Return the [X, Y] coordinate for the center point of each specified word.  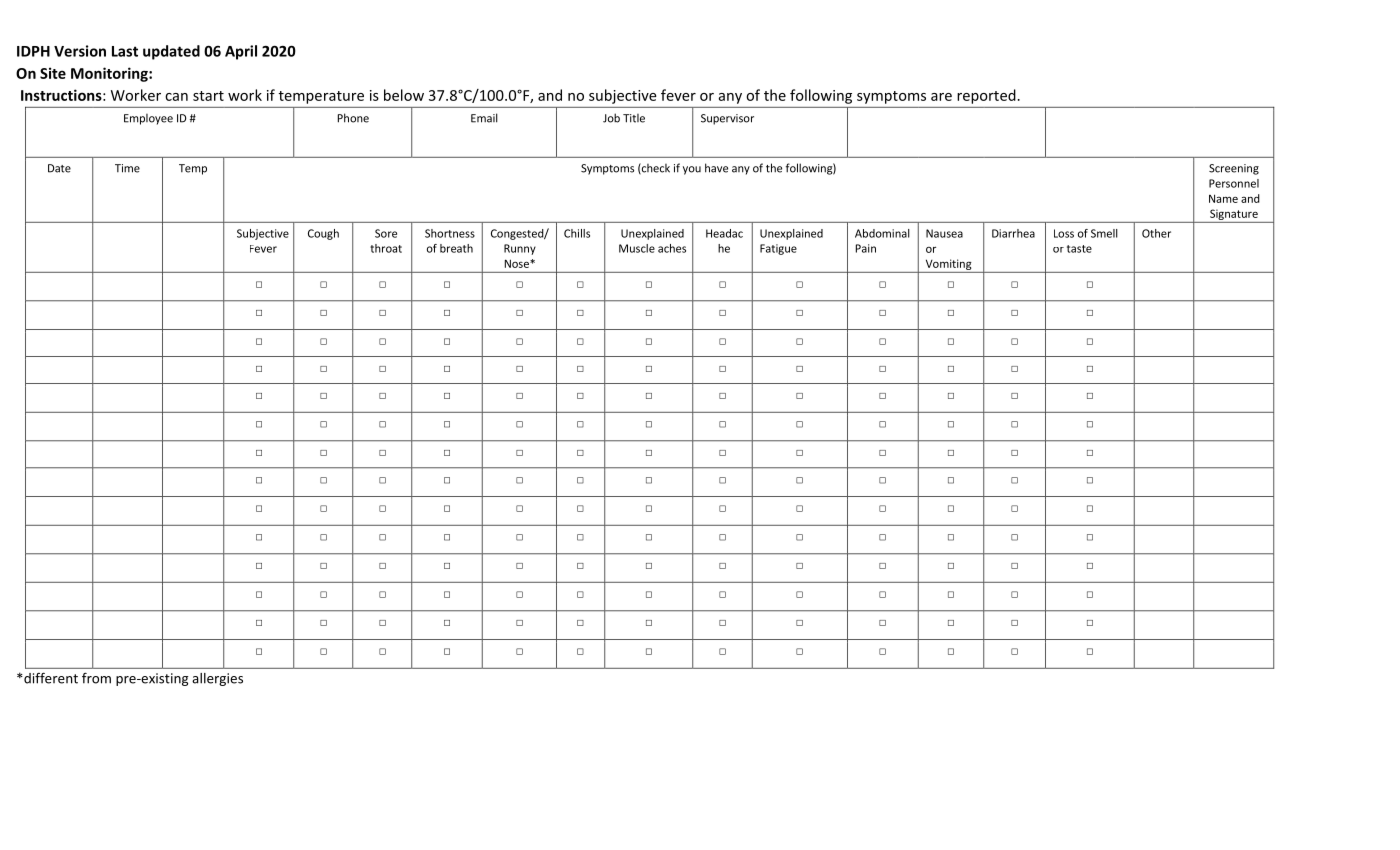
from [96, 678]
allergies [217, 679]
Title [634, 118]
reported [987, 96]
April [241, 52]
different [50, 678]
